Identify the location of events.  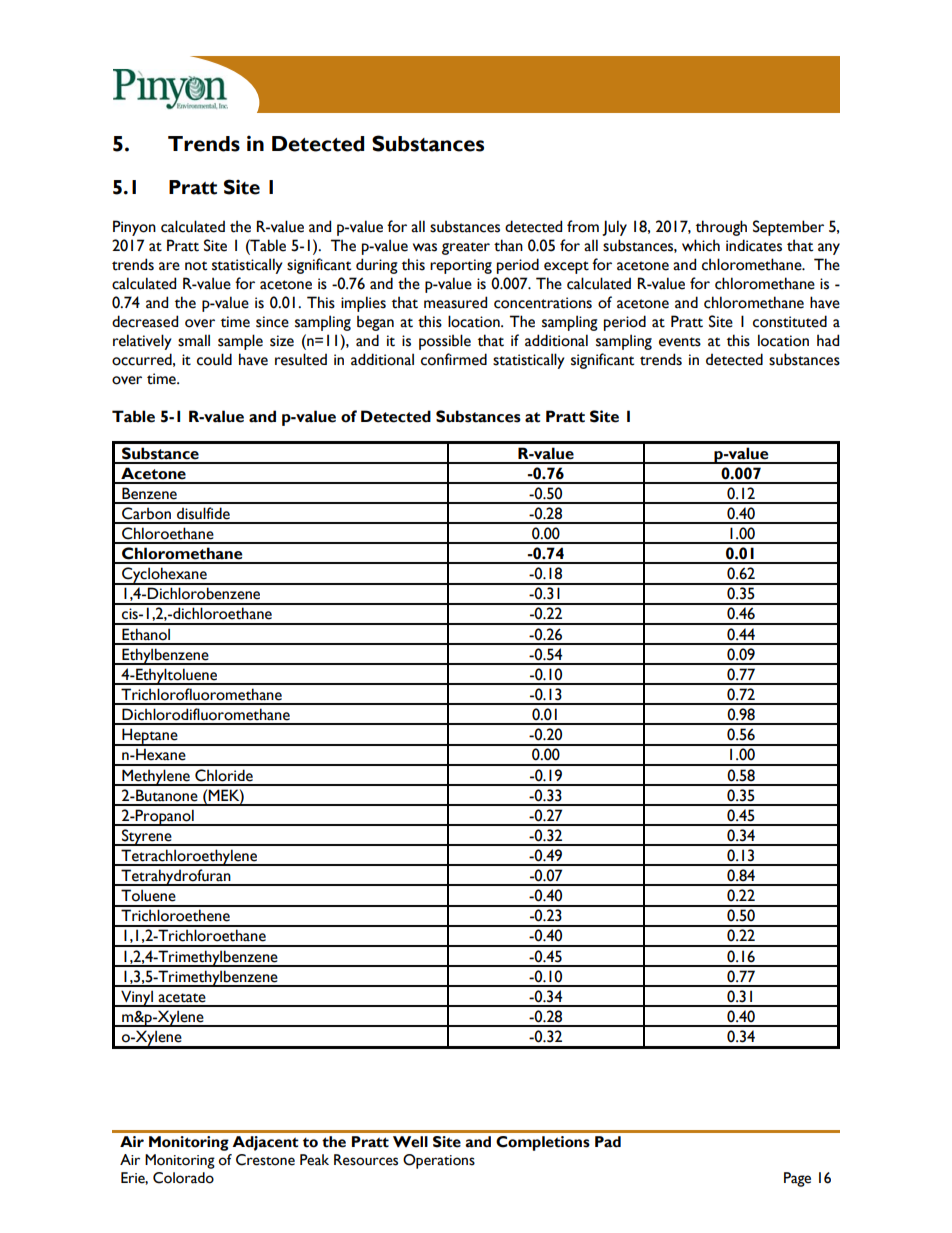
(680, 342).
